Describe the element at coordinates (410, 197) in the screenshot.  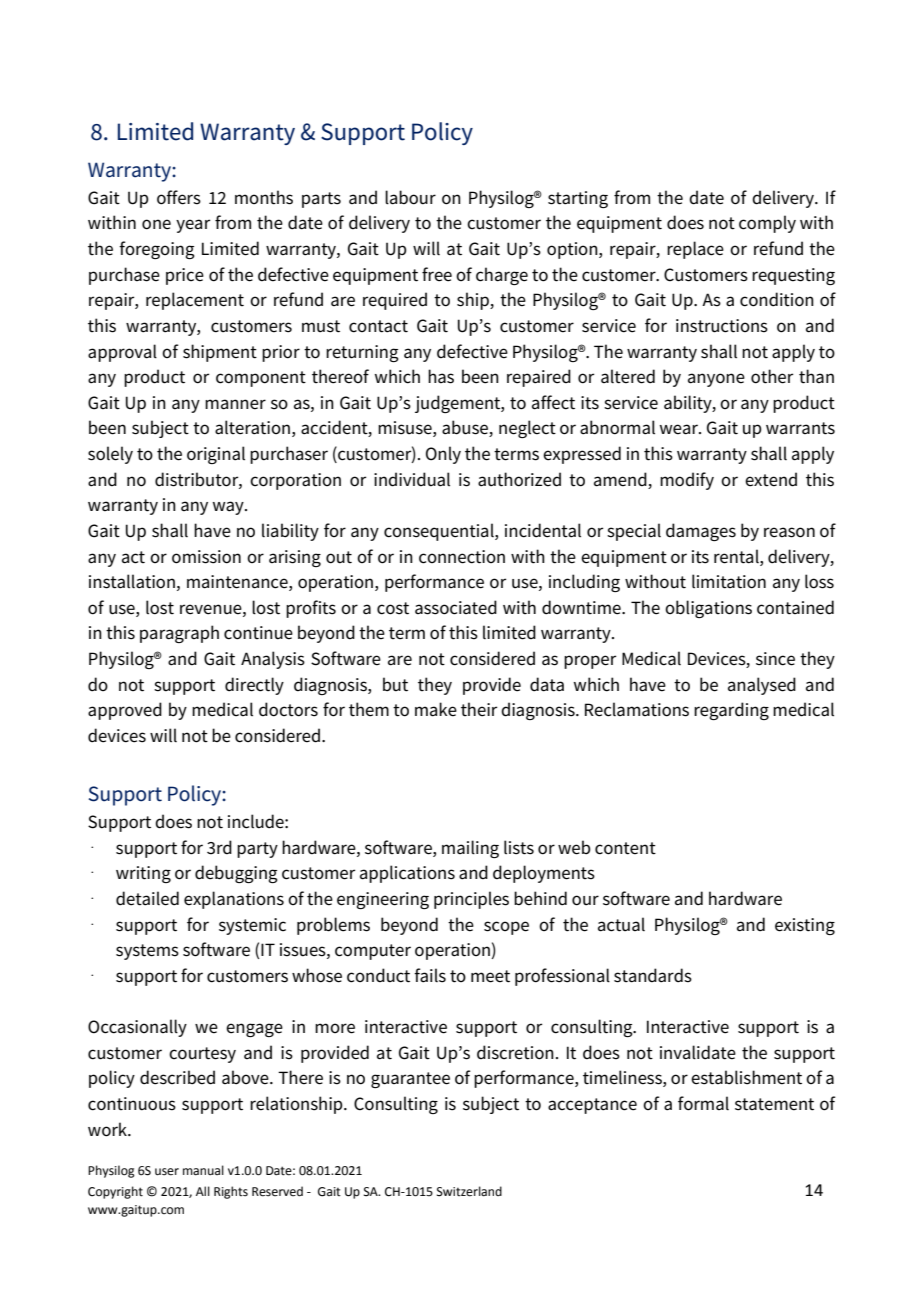
I see `labour` at that location.
